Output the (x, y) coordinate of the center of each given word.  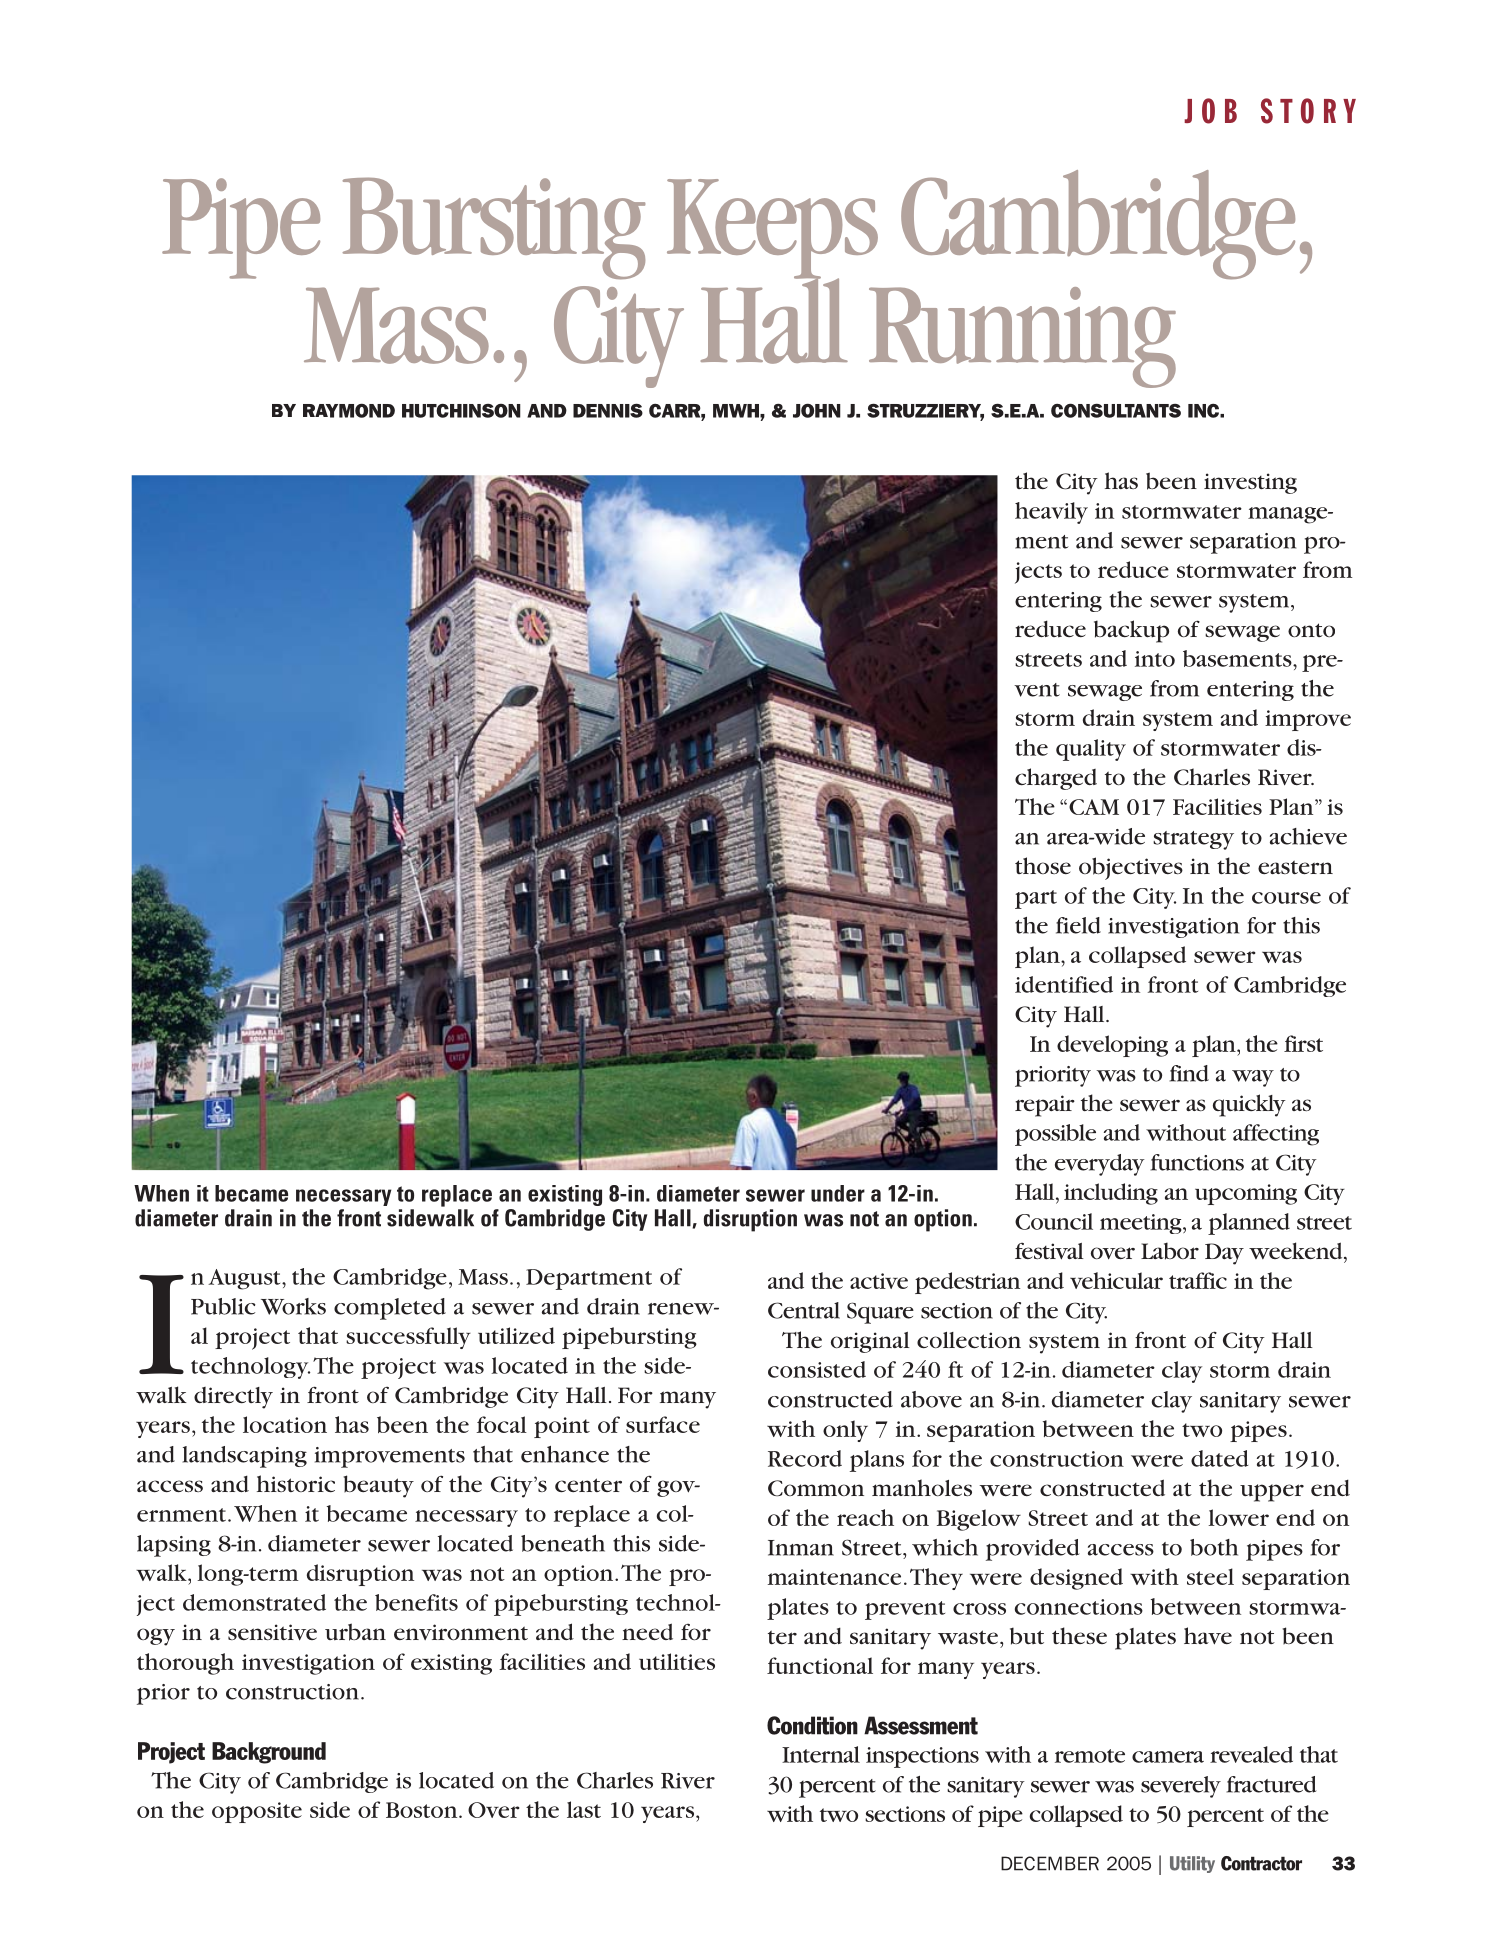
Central (804, 1310)
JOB (1210, 111)
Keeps (772, 230)
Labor (1170, 1251)
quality (1091, 750)
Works (293, 1306)
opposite (257, 1812)
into (1155, 659)
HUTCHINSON (461, 411)
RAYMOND (349, 410)
